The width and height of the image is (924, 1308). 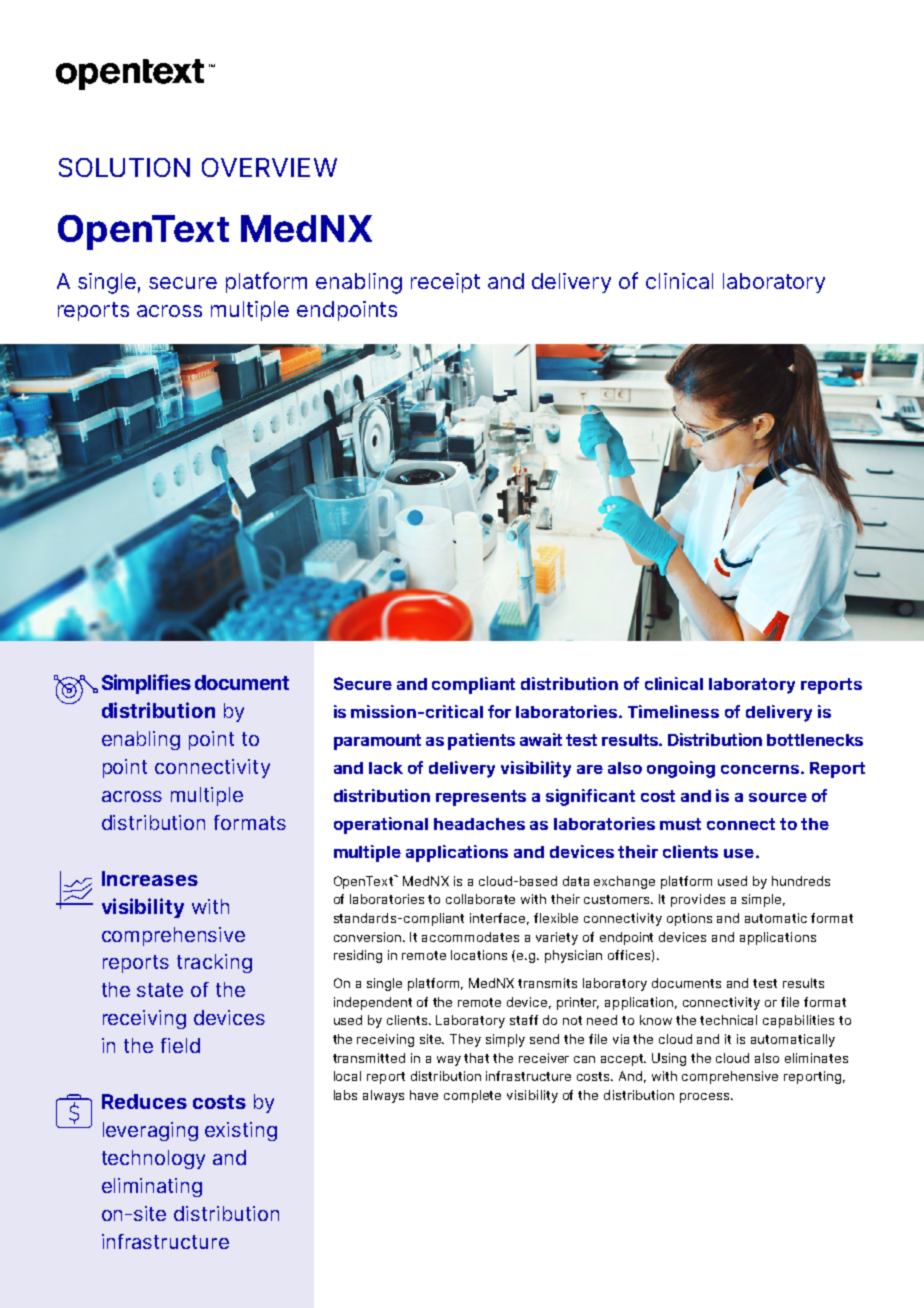 What do you see at coordinates (269, 167) in the image?
I see `OVERVIEW` at bounding box center [269, 167].
